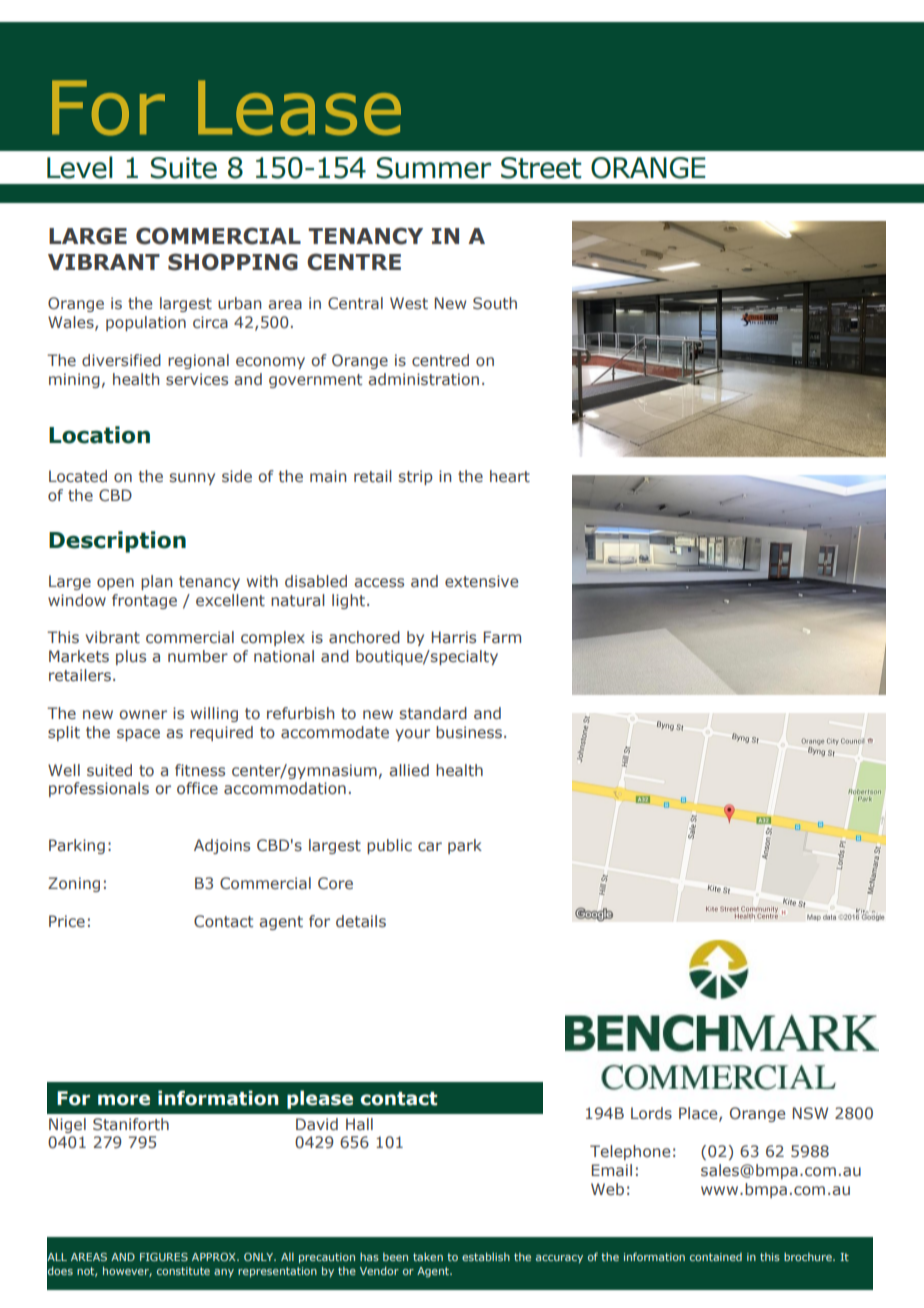  I want to click on car, so click(430, 846).
